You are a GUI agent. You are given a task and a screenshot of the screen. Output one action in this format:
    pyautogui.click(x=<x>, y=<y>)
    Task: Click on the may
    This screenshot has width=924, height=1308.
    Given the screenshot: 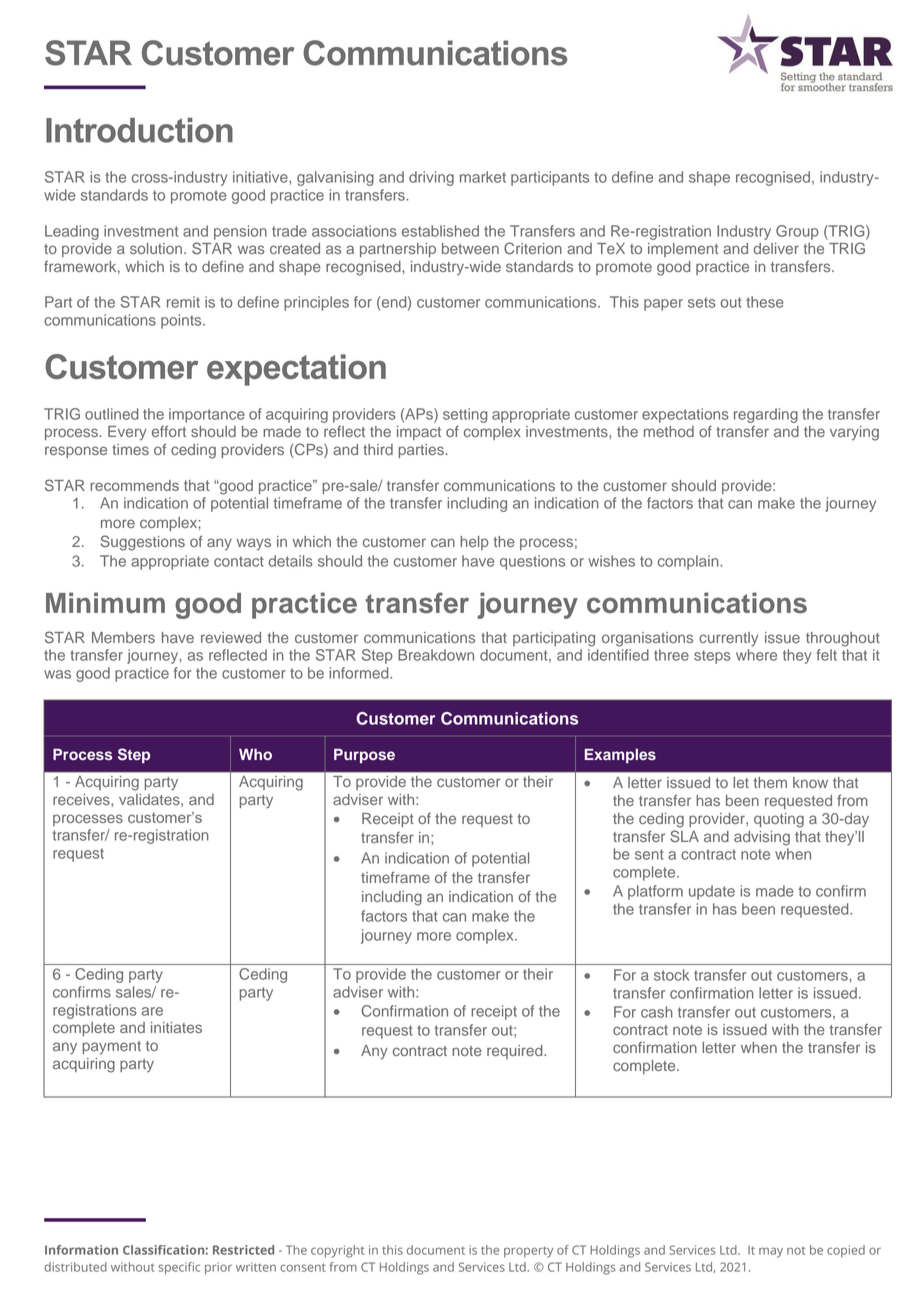 What is the action you would take?
    pyautogui.click(x=771, y=1252)
